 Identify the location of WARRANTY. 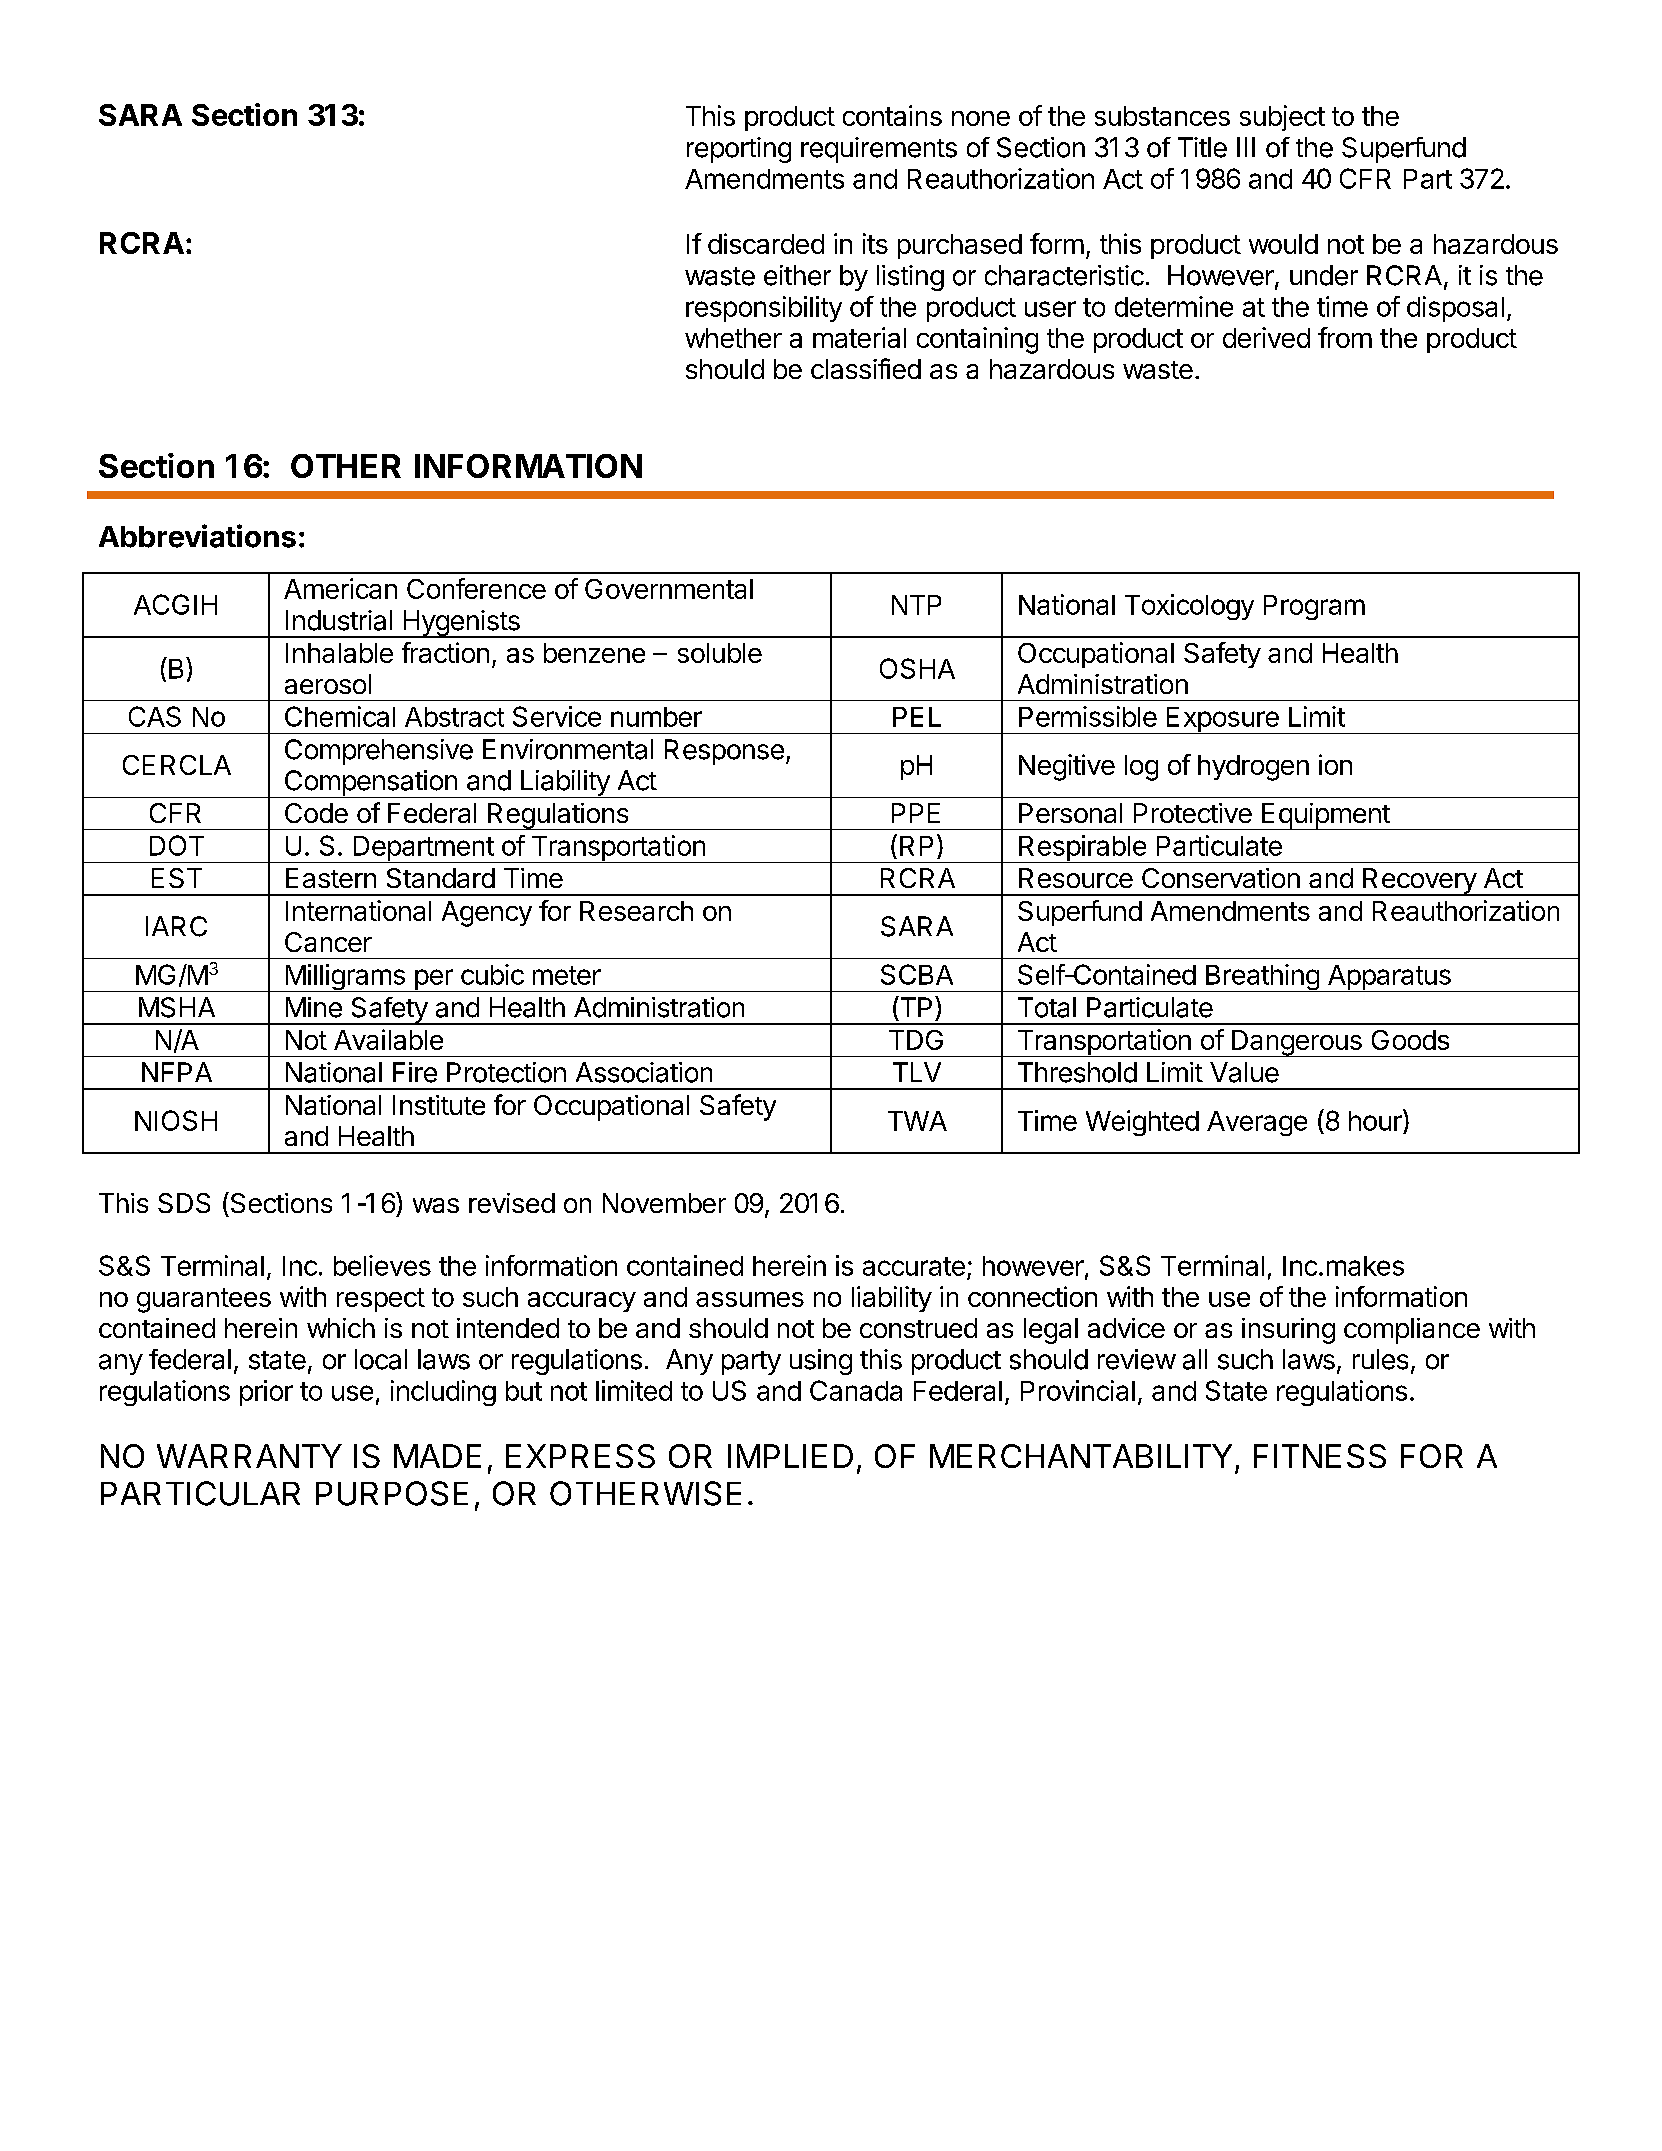
(249, 1456).
